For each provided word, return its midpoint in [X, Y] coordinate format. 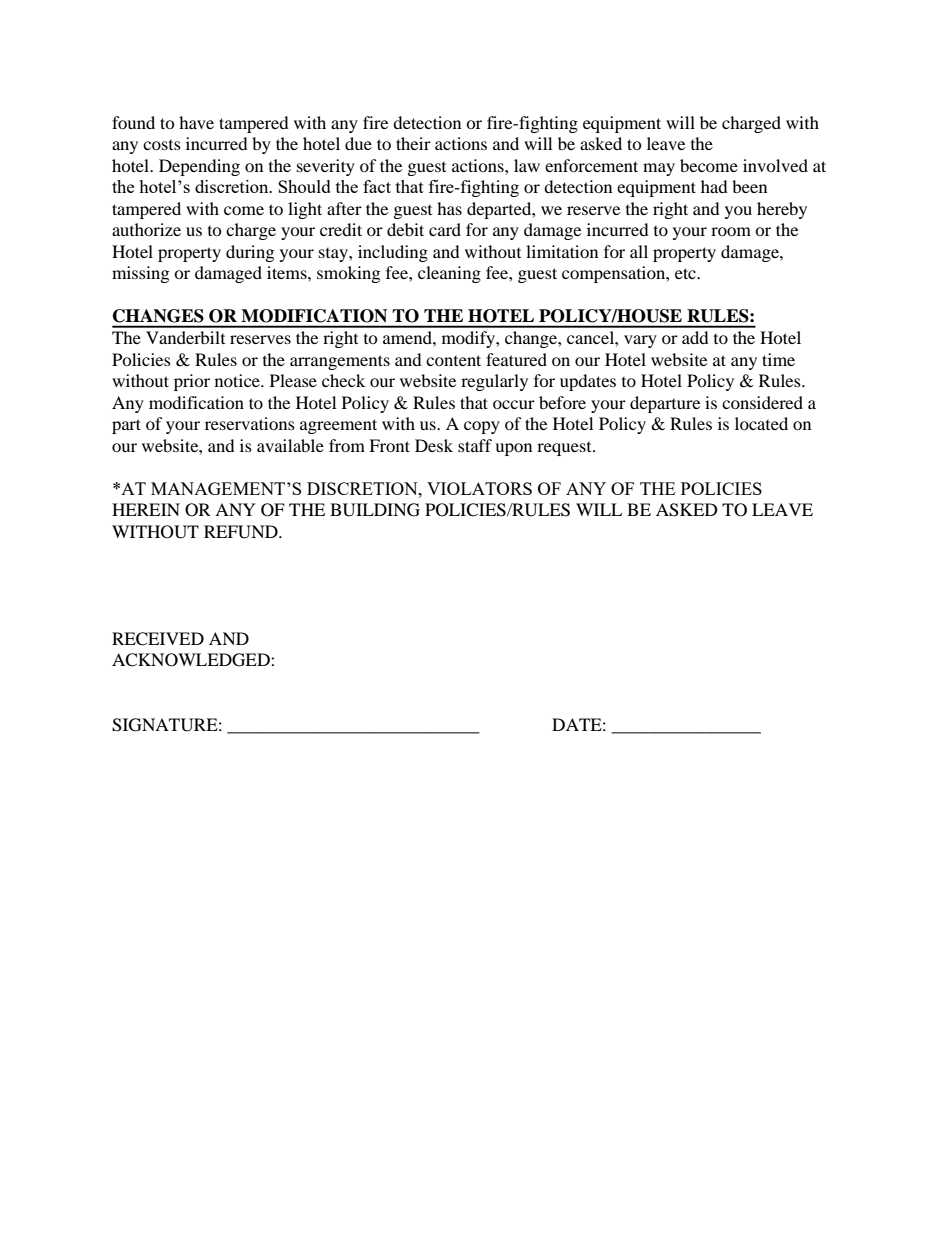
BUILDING [375, 510]
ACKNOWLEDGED [192, 660]
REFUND [242, 532]
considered [762, 402]
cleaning [449, 274]
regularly [494, 382]
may [659, 169]
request [565, 449]
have [196, 122]
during [250, 253]
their [413, 143]
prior [192, 382]
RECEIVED [158, 639]
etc [686, 273]
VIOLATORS [479, 488]
